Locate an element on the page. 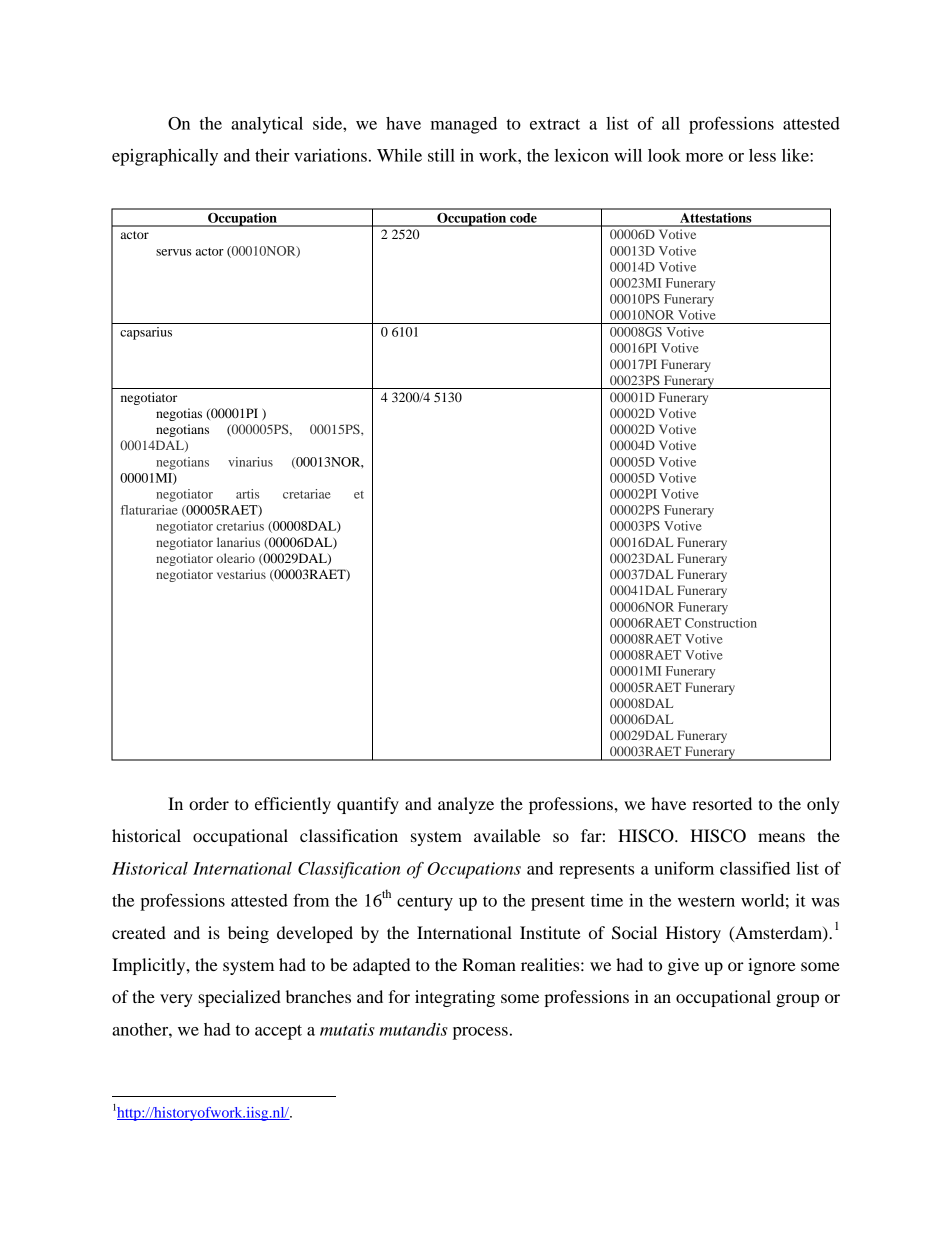  resorted is located at coordinates (722, 803).
